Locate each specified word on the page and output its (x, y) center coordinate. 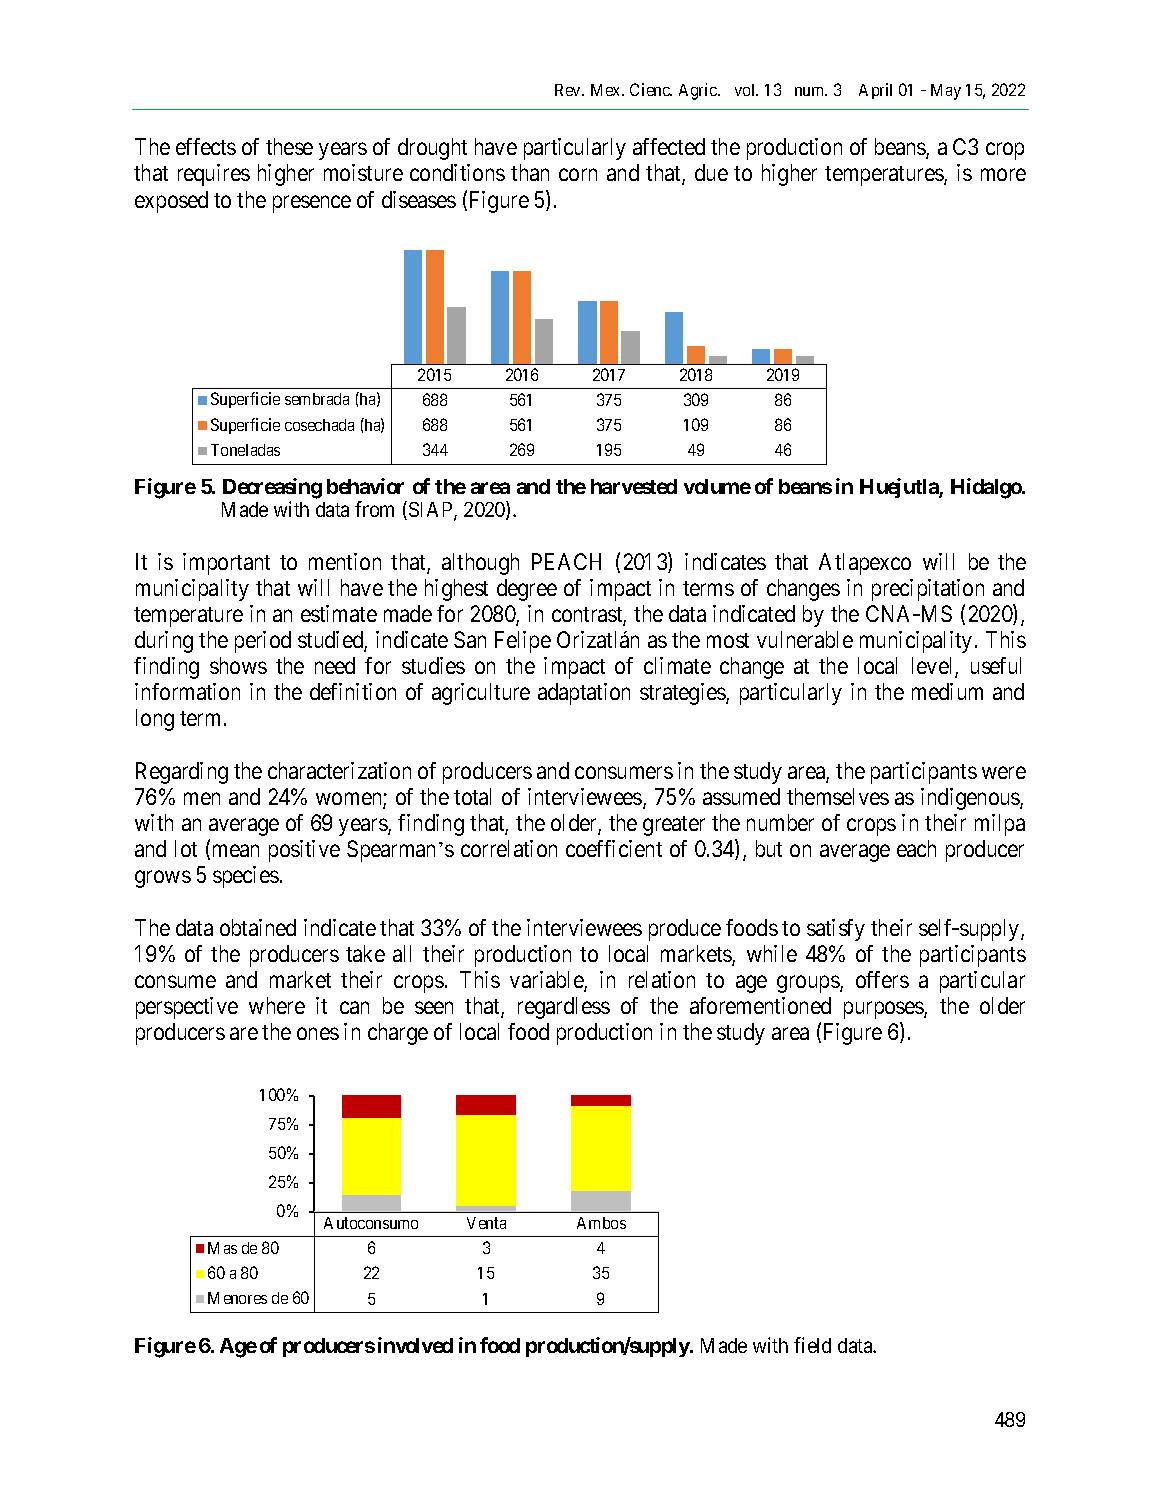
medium (947, 691)
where (277, 1005)
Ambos (601, 1223)
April (875, 91)
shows (238, 665)
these (289, 146)
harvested (634, 486)
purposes (884, 1010)
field (812, 1345)
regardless (564, 1008)
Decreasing (272, 488)
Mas (222, 1248)
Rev (569, 90)
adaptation (584, 694)
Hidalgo (987, 488)
